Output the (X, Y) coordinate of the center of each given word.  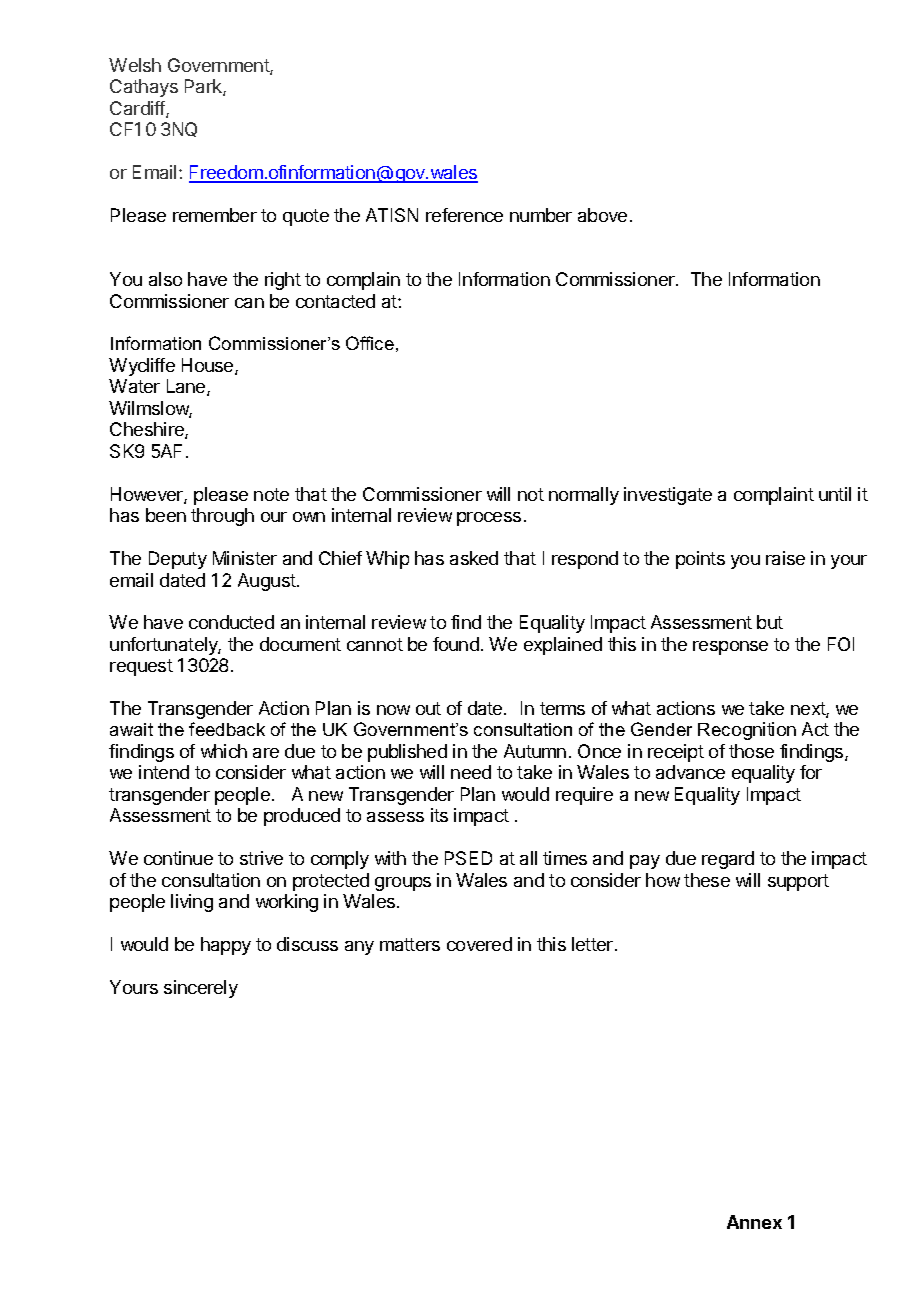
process (489, 519)
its (439, 815)
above (602, 215)
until (835, 494)
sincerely (201, 989)
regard (728, 860)
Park (204, 87)
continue (178, 858)
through (222, 517)
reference (464, 215)
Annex (754, 1222)
